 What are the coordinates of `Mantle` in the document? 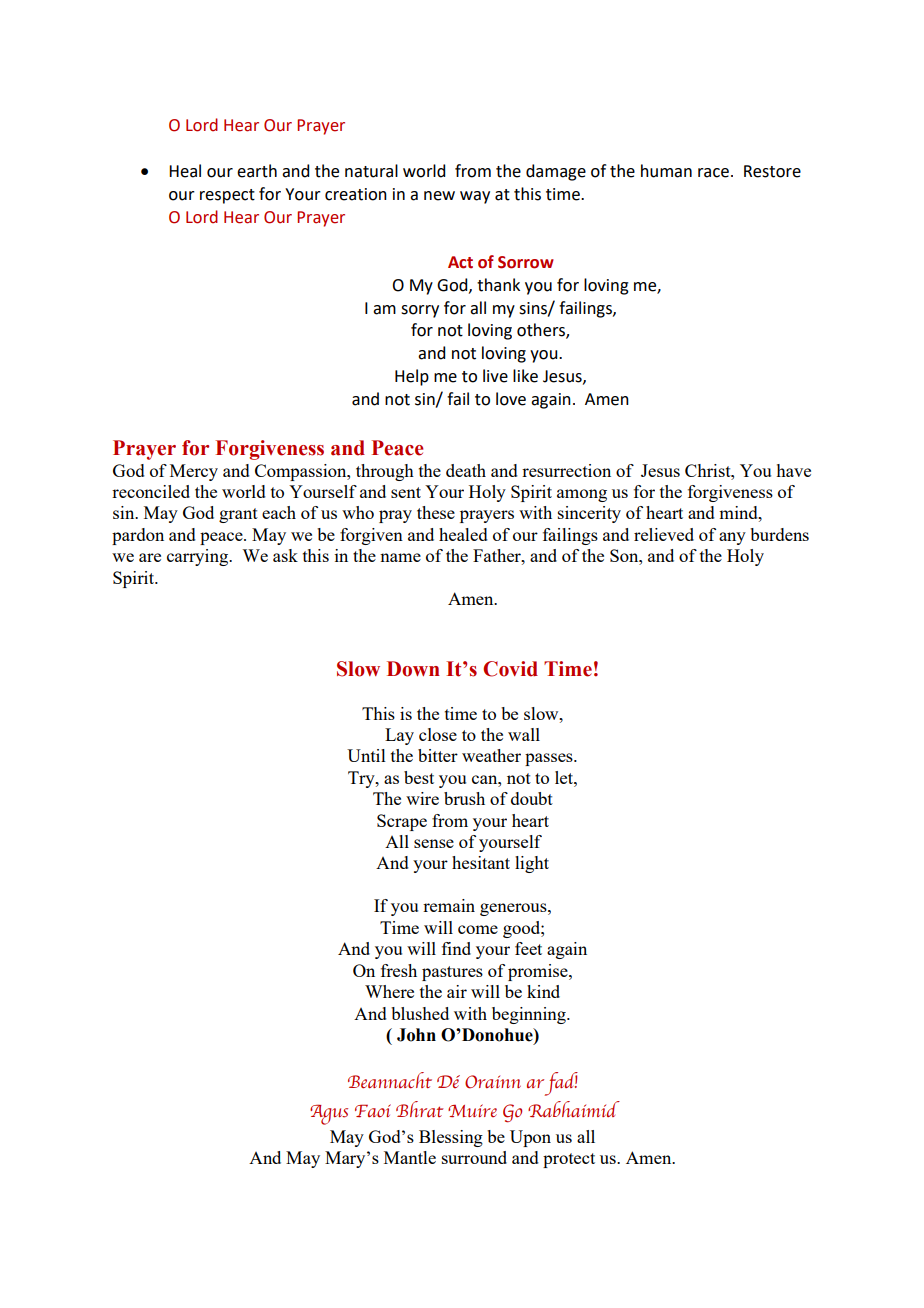 It's located at (410, 1157).
